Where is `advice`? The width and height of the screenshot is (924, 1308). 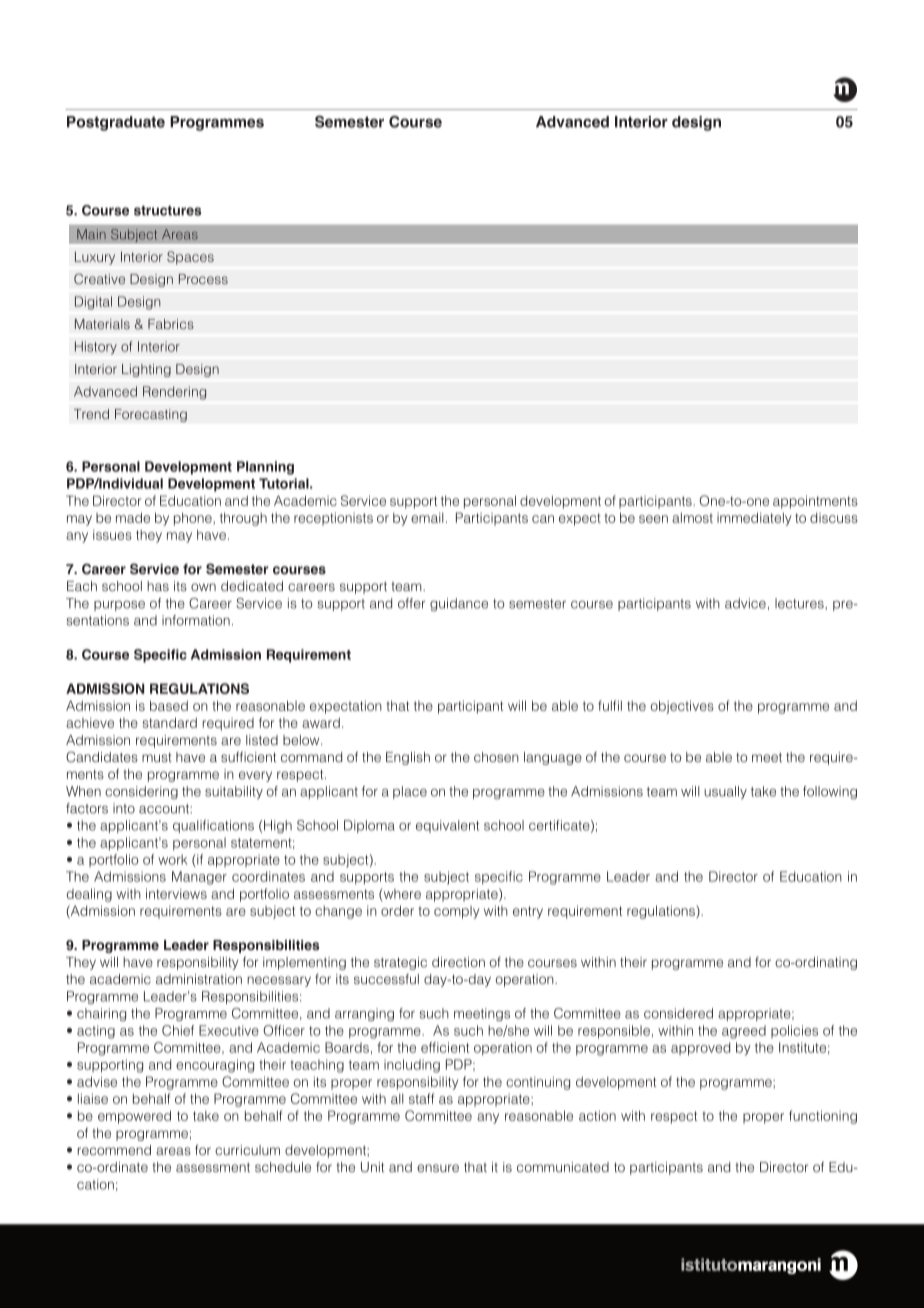 advice is located at coordinates (745, 603).
